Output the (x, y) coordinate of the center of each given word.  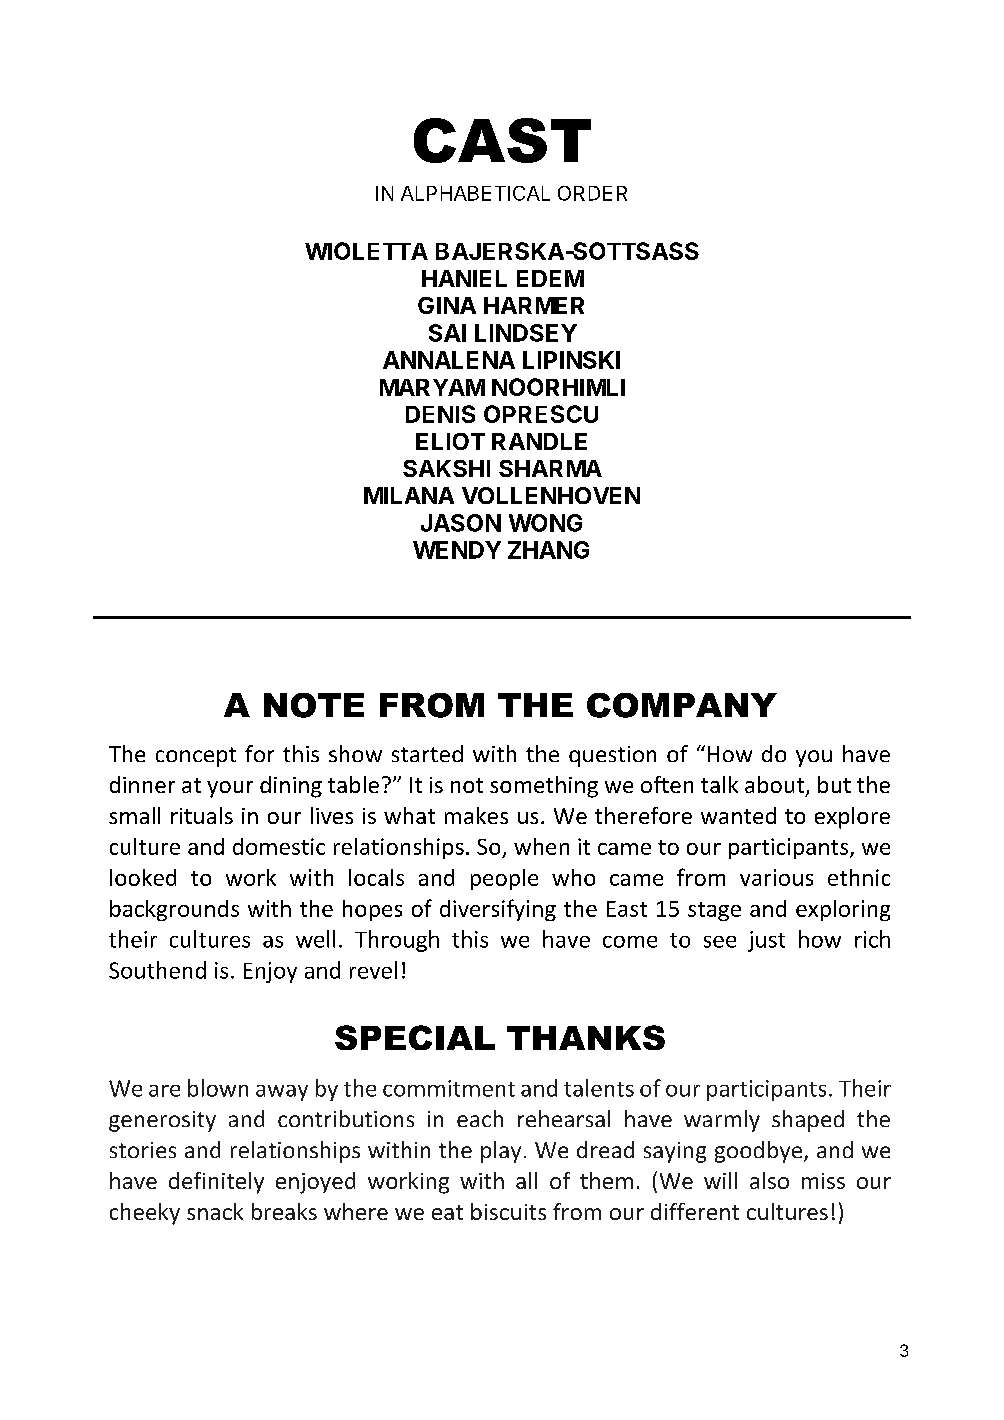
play (501, 1152)
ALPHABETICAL (475, 193)
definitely (216, 1183)
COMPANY (682, 705)
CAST (502, 140)
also (769, 1180)
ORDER (592, 193)
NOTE (314, 705)
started (427, 753)
